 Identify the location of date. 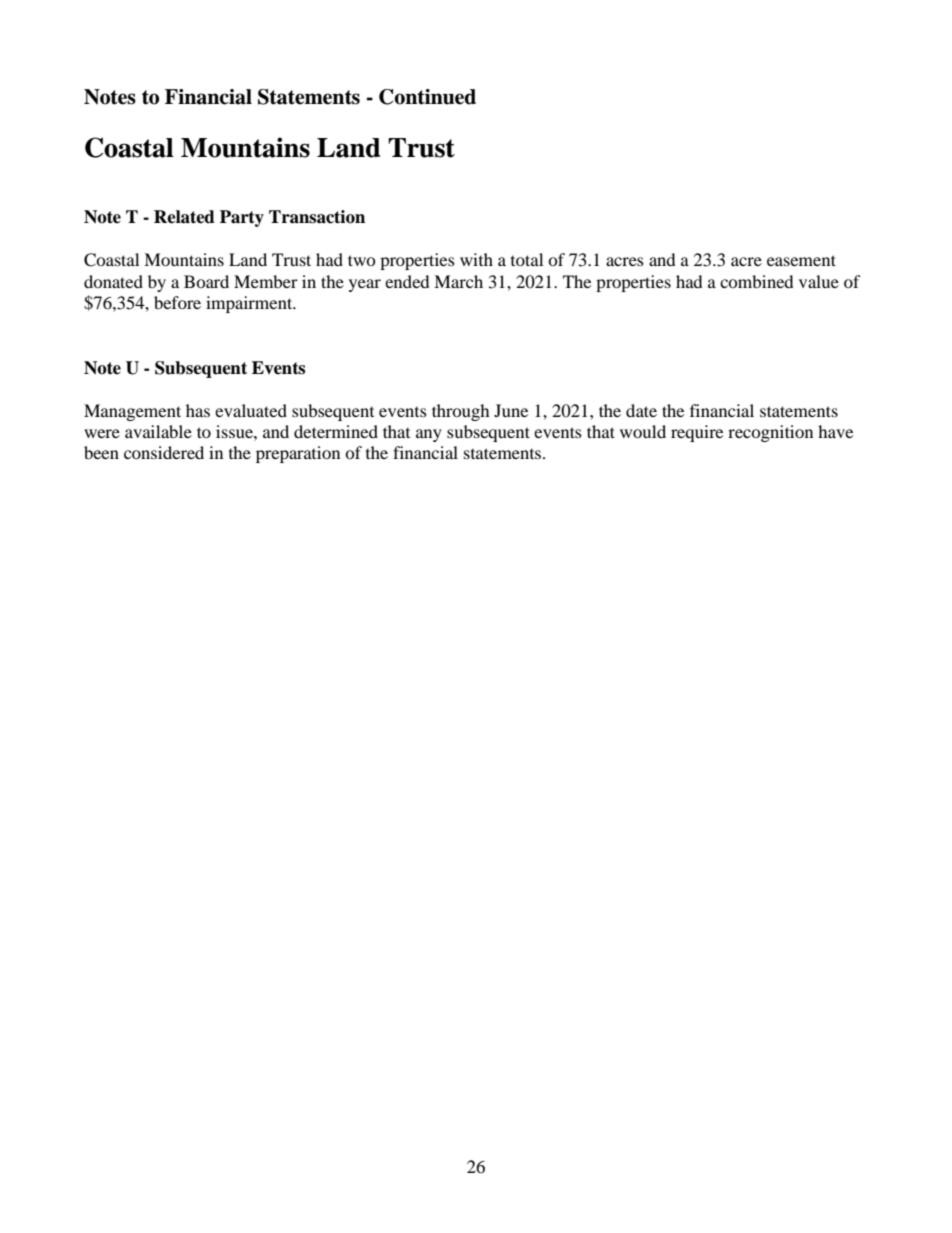
(641, 410).
